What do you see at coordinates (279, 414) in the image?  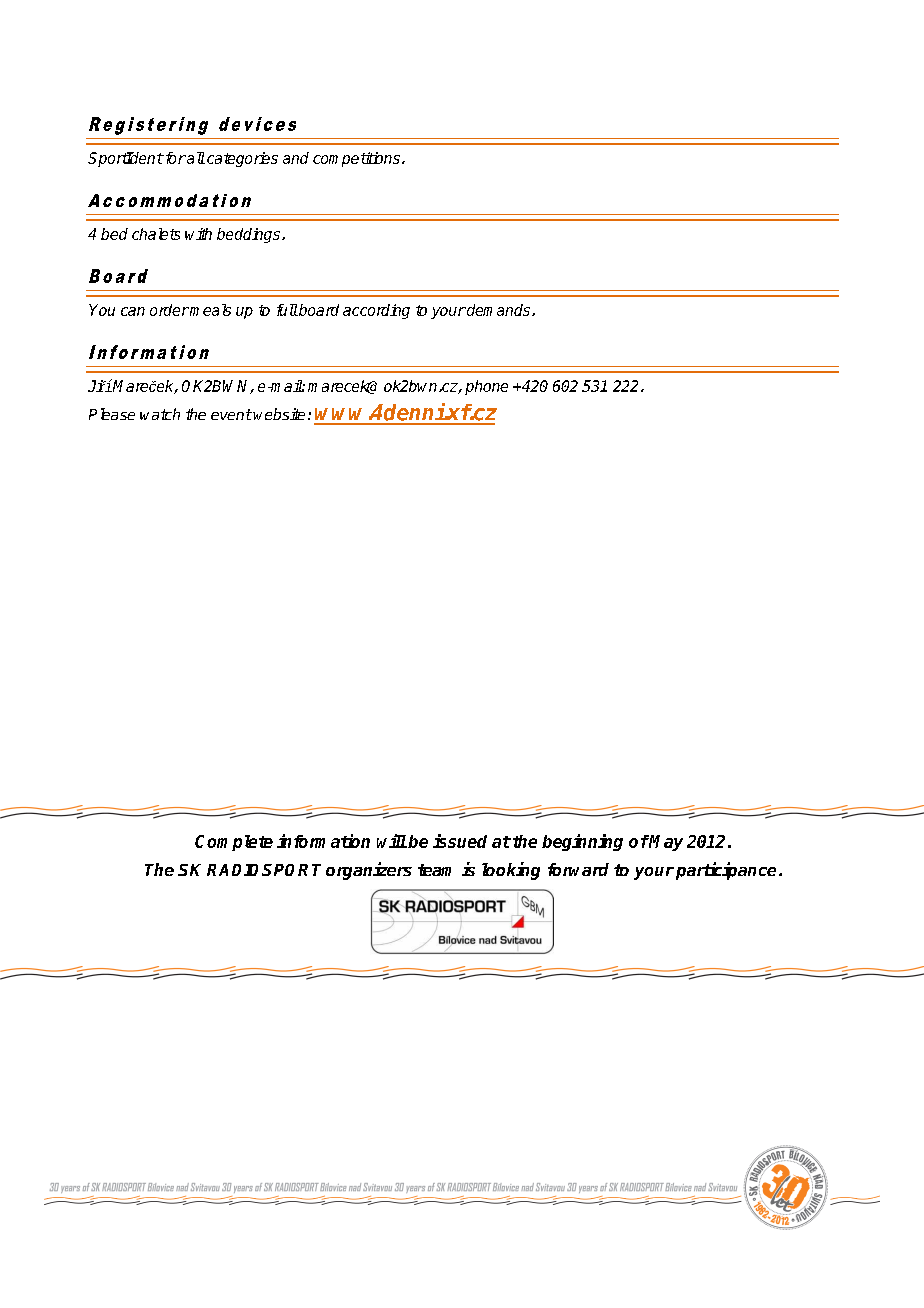 I see `website` at bounding box center [279, 414].
